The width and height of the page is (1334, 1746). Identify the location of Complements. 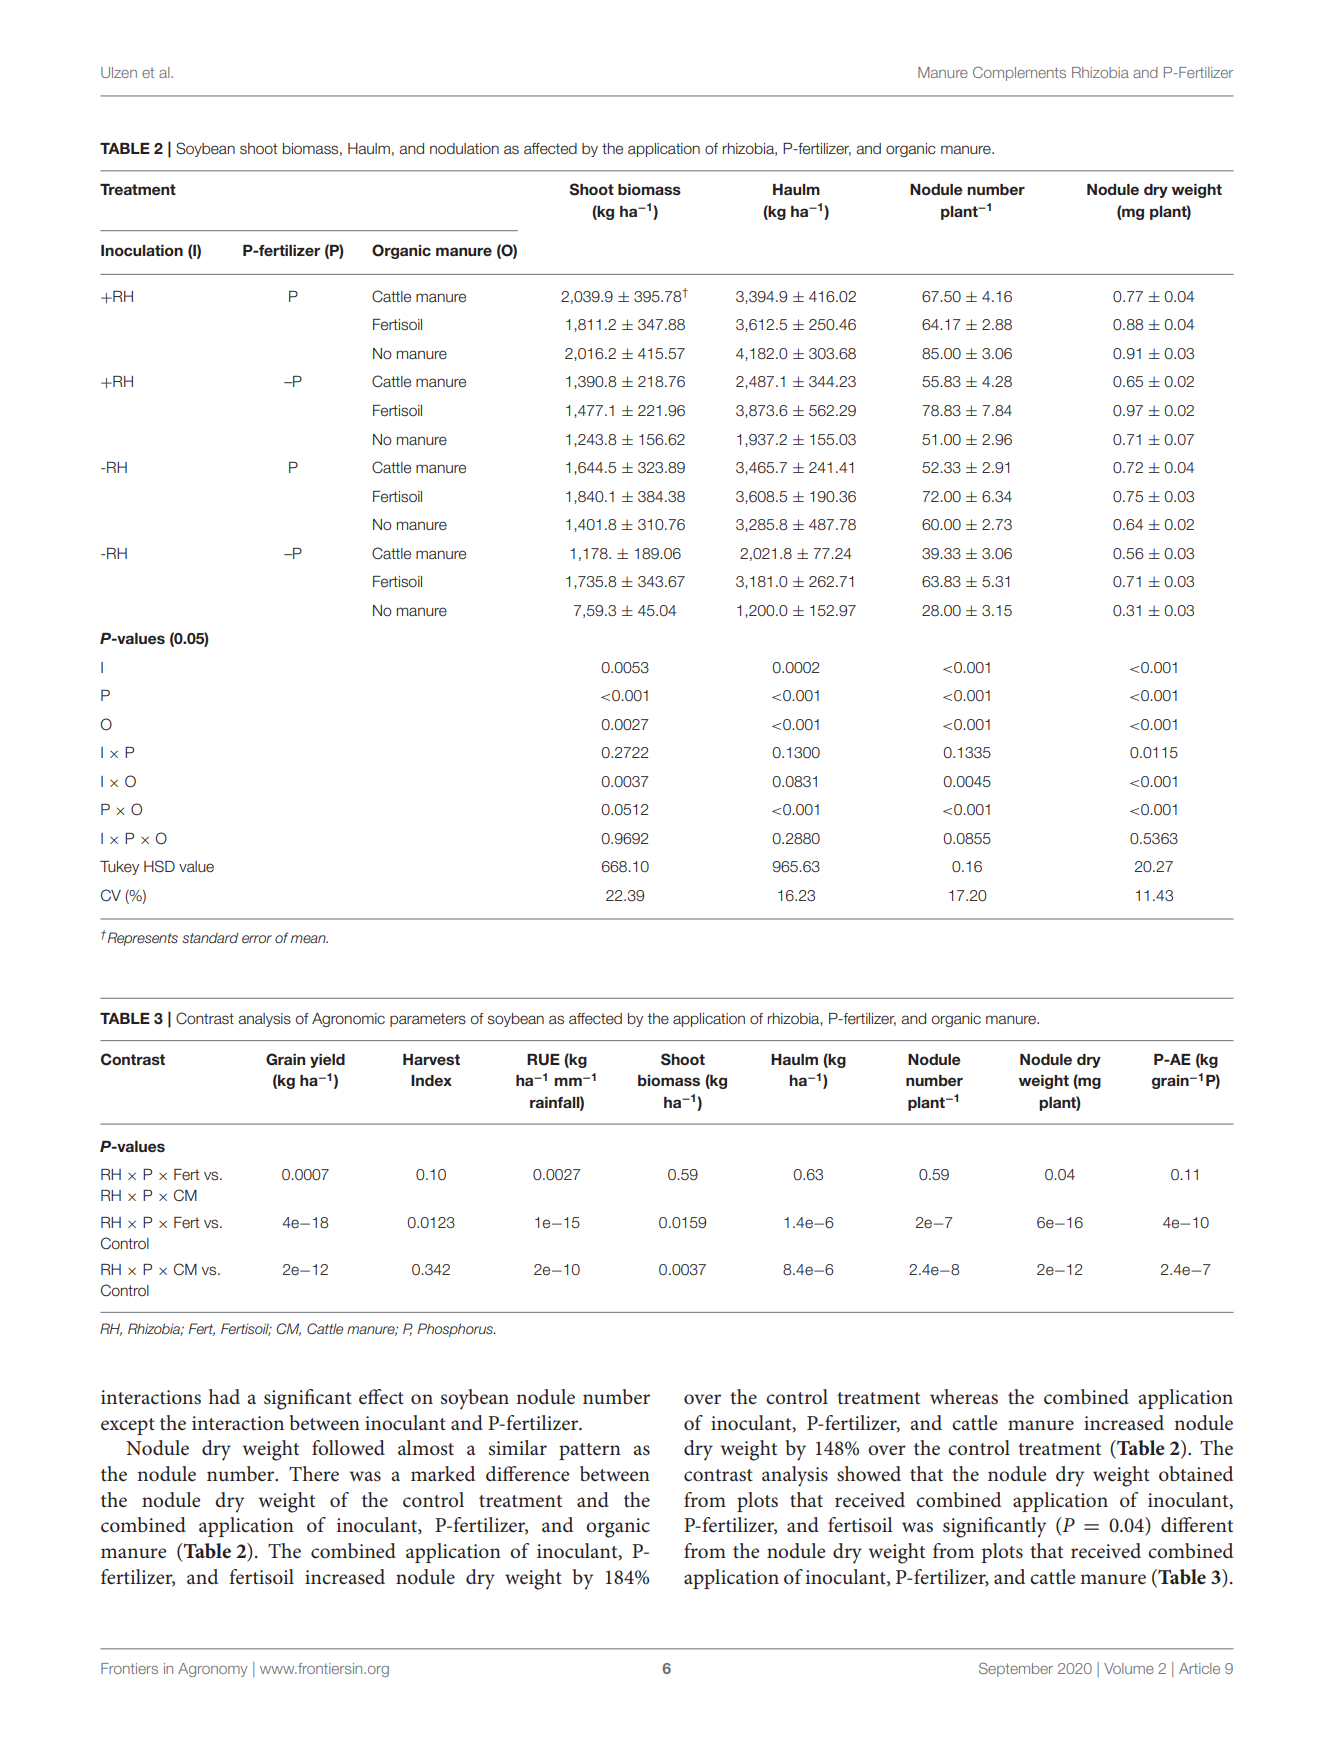
(1019, 73).
